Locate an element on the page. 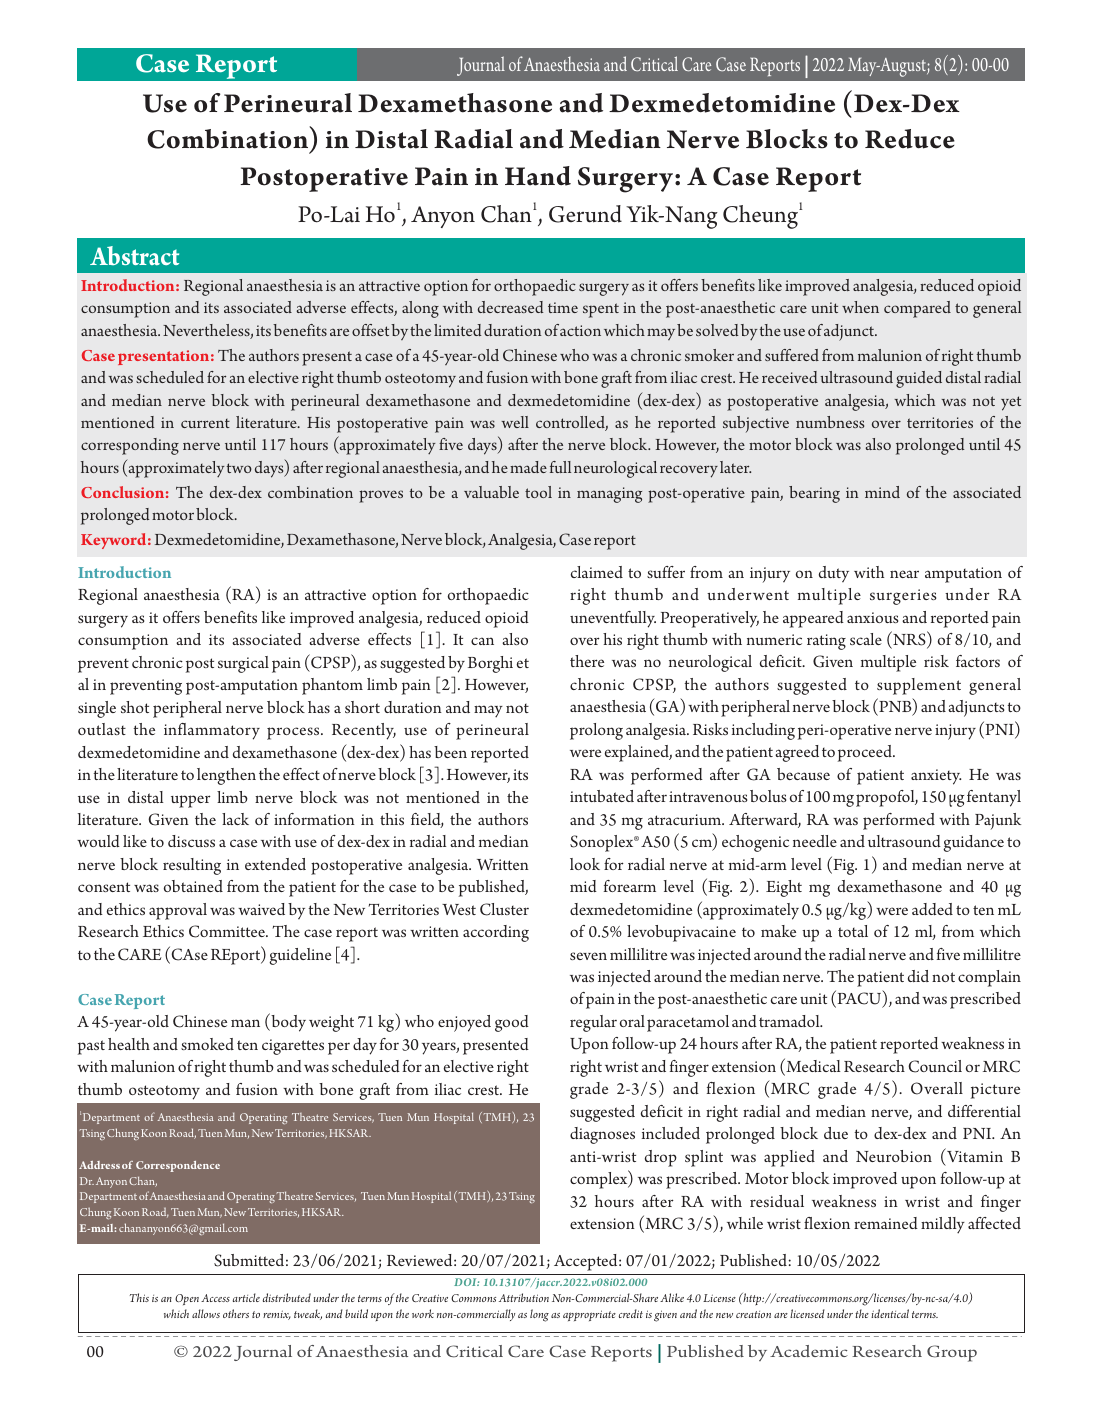 The image size is (1103, 1427). seven is located at coordinates (588, 956).
